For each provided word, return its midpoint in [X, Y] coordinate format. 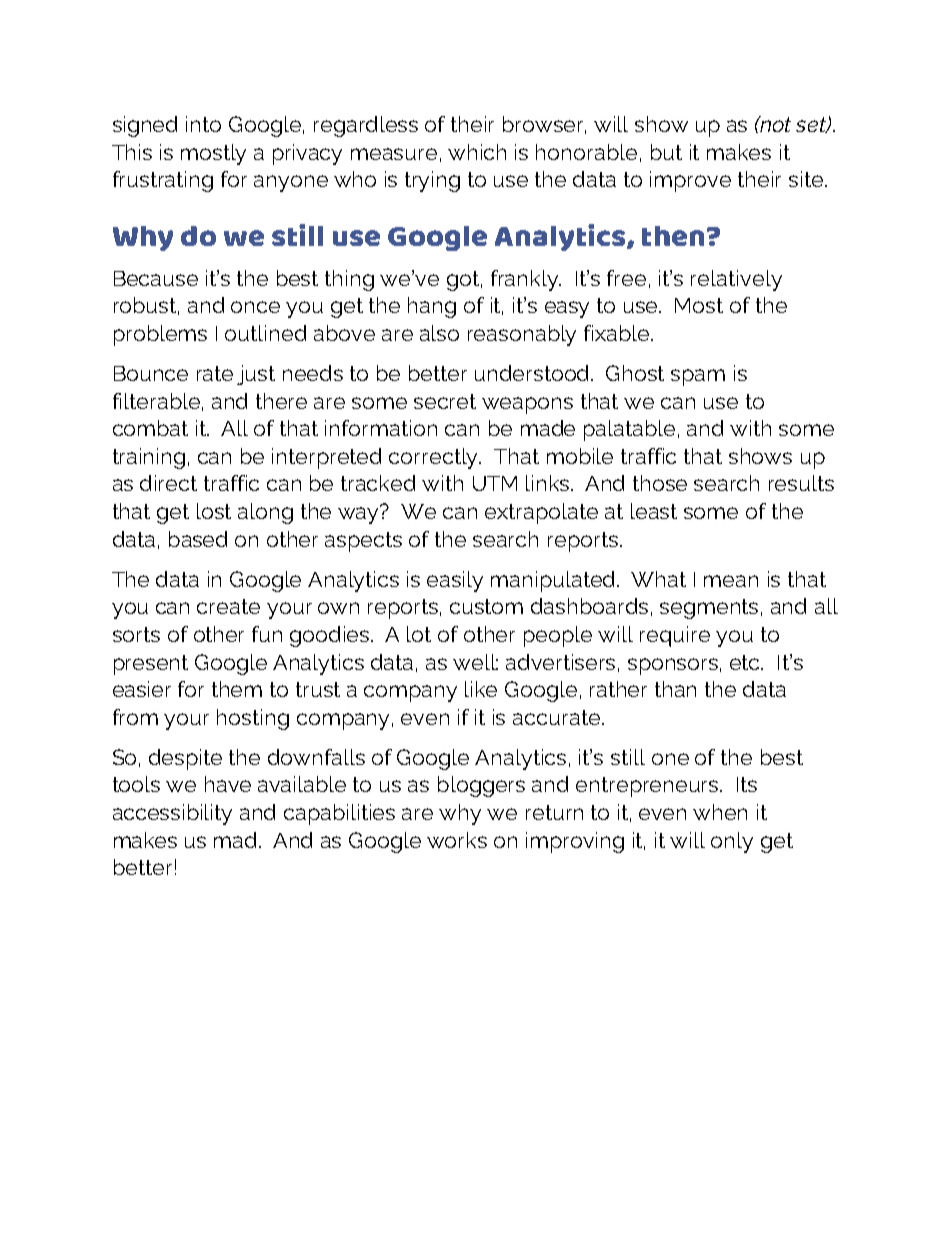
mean [731, 581]
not [774, 124]
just [256, 375]
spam [698, 377]
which [477, 152]
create [228, 606]
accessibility [172, 814]
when [720, 812]
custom [486, 606]
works [457, 840]
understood [533, 373]
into [203, 124]
